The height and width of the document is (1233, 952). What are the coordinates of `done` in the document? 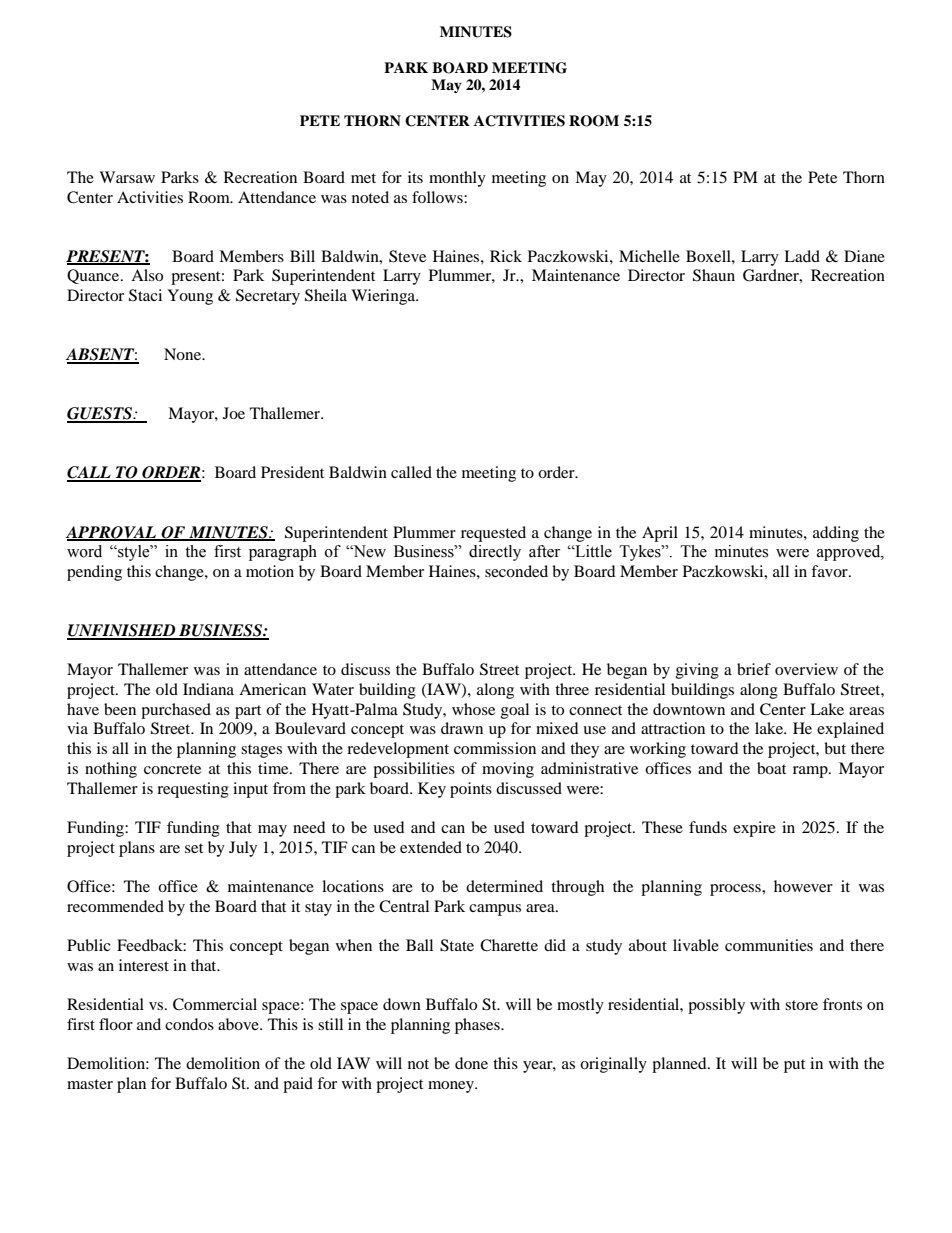 It's located at (471, 1063).
